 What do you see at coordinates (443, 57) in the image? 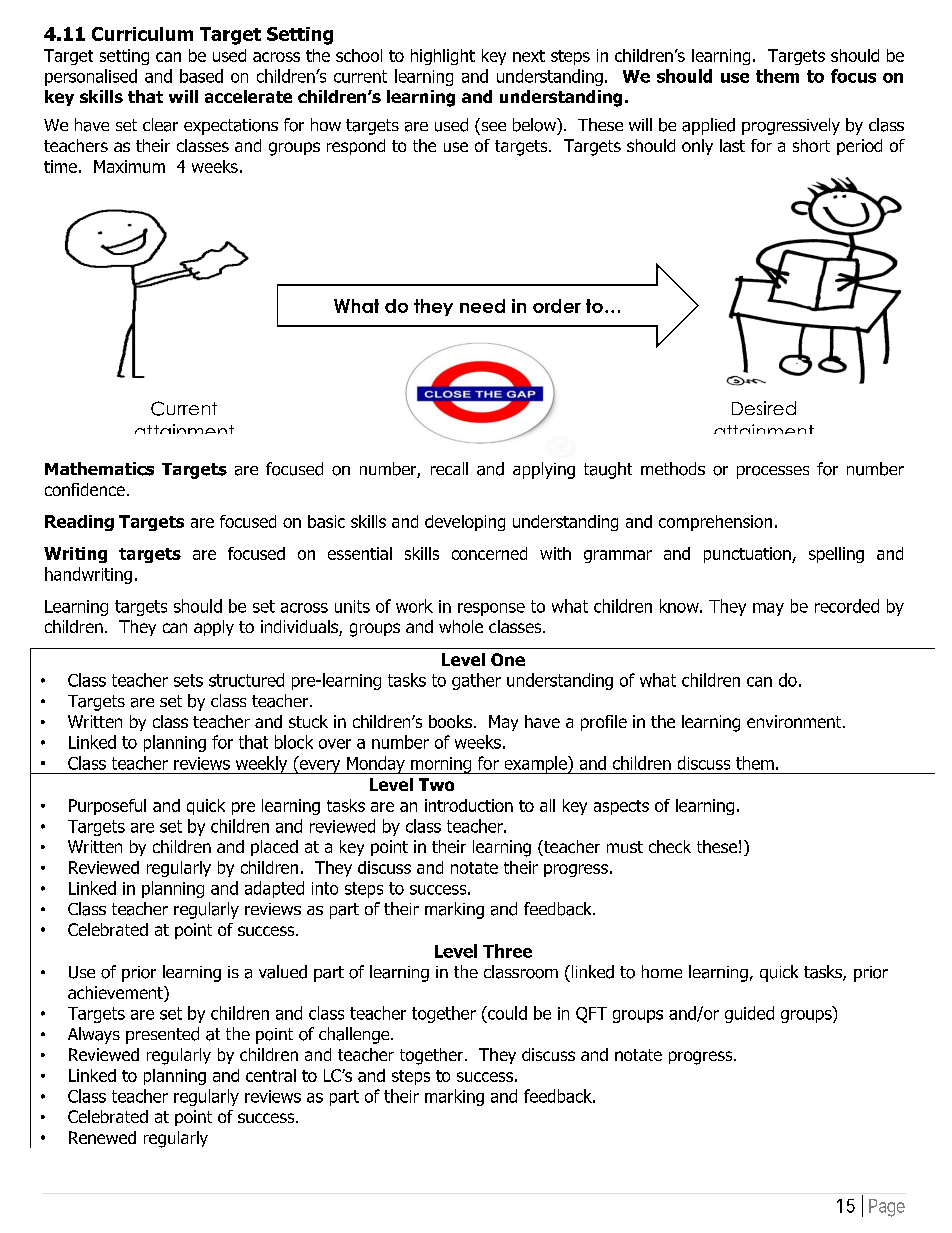
I see `highlight` at bounding box center [443, 57].
